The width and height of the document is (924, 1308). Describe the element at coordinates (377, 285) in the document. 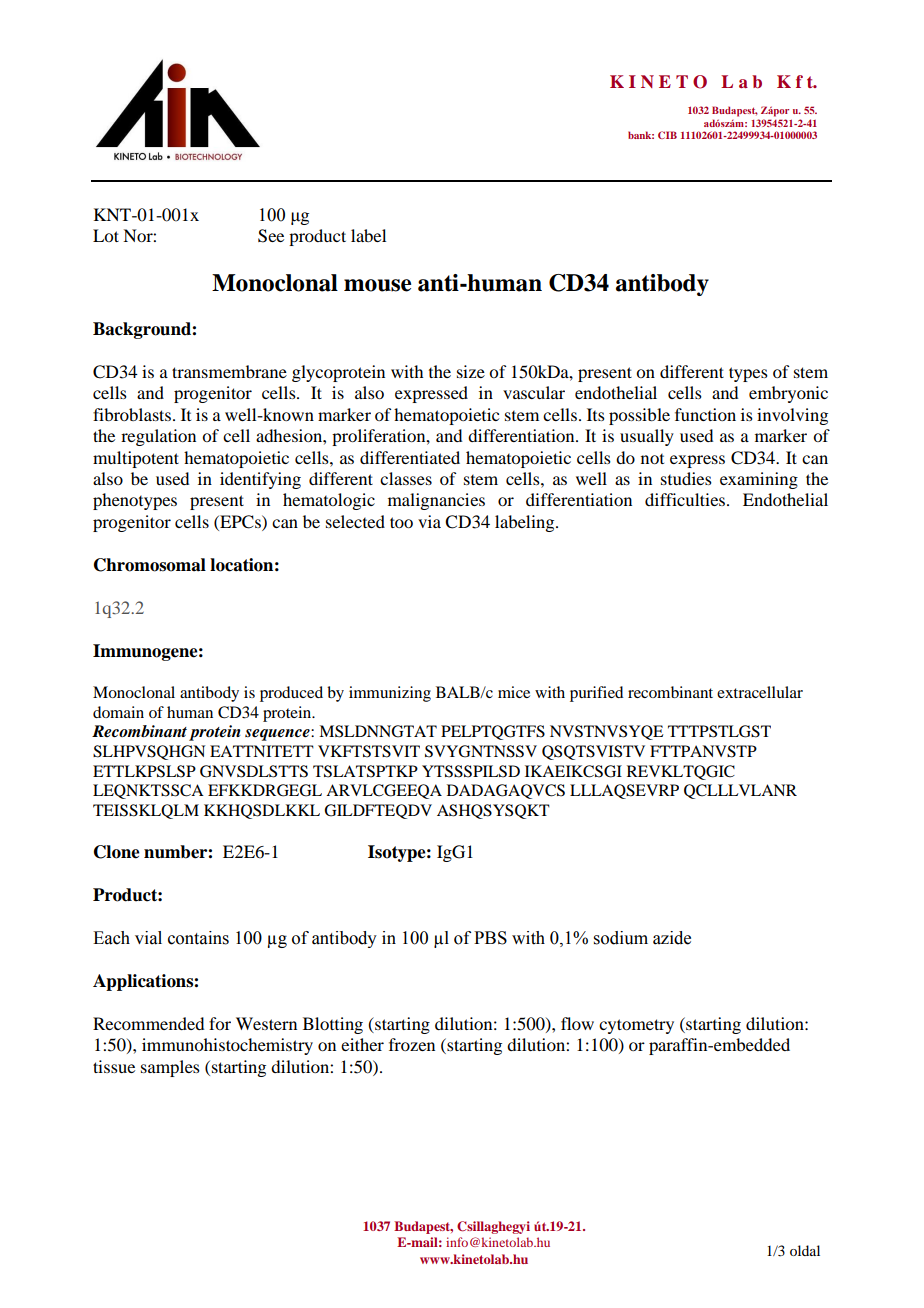

I see `mouse` at that location.
